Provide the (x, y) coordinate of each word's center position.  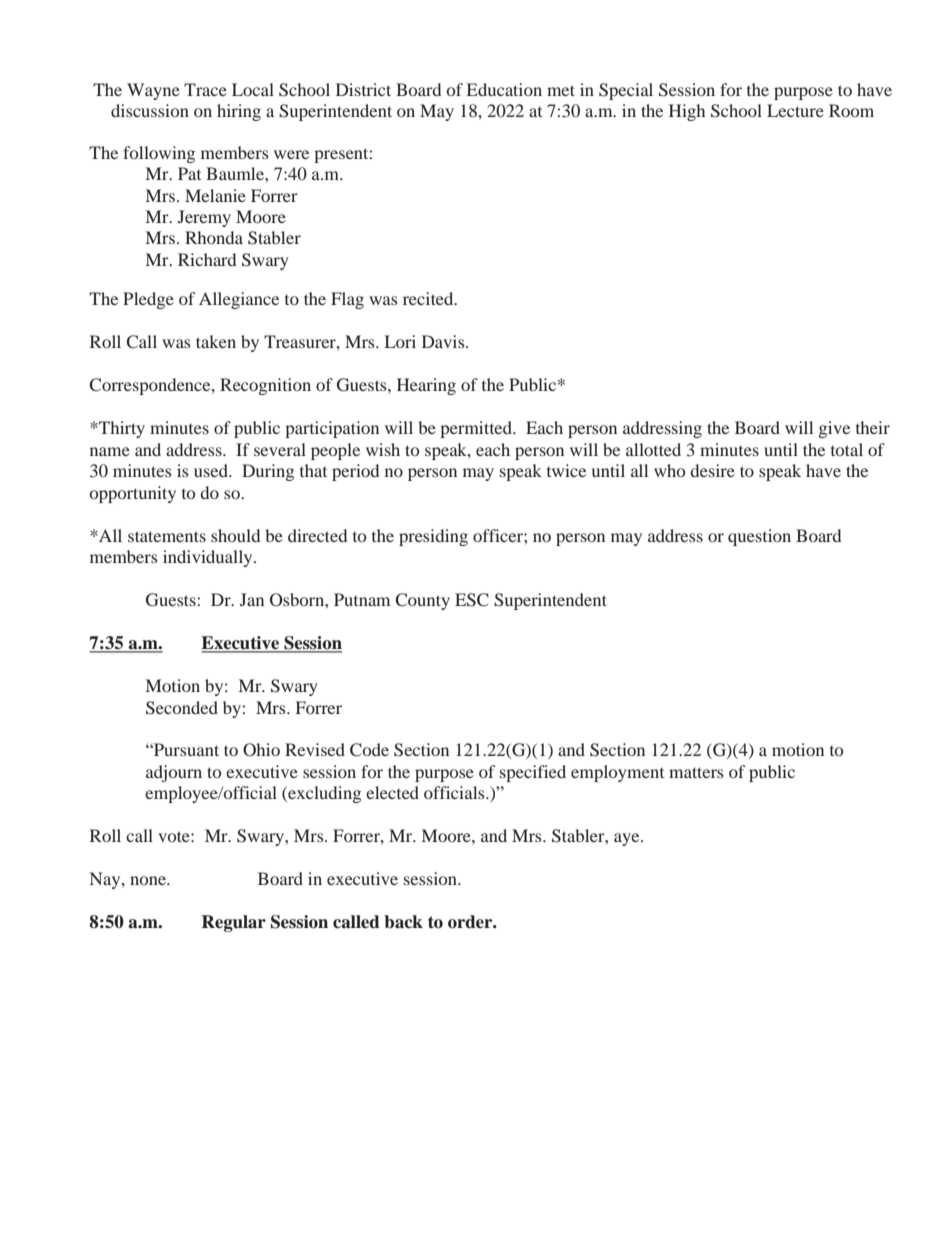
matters (696, 772)
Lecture (795, 110)
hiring (239, 112)
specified (533, 773)
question (759, 537)
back (403, 922)
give (834, 429)
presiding (433, 537)
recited (429, 298)
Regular (234, 923)
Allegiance (239, 300)
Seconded (182, 708)
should (235, 535)
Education (504, 89)
